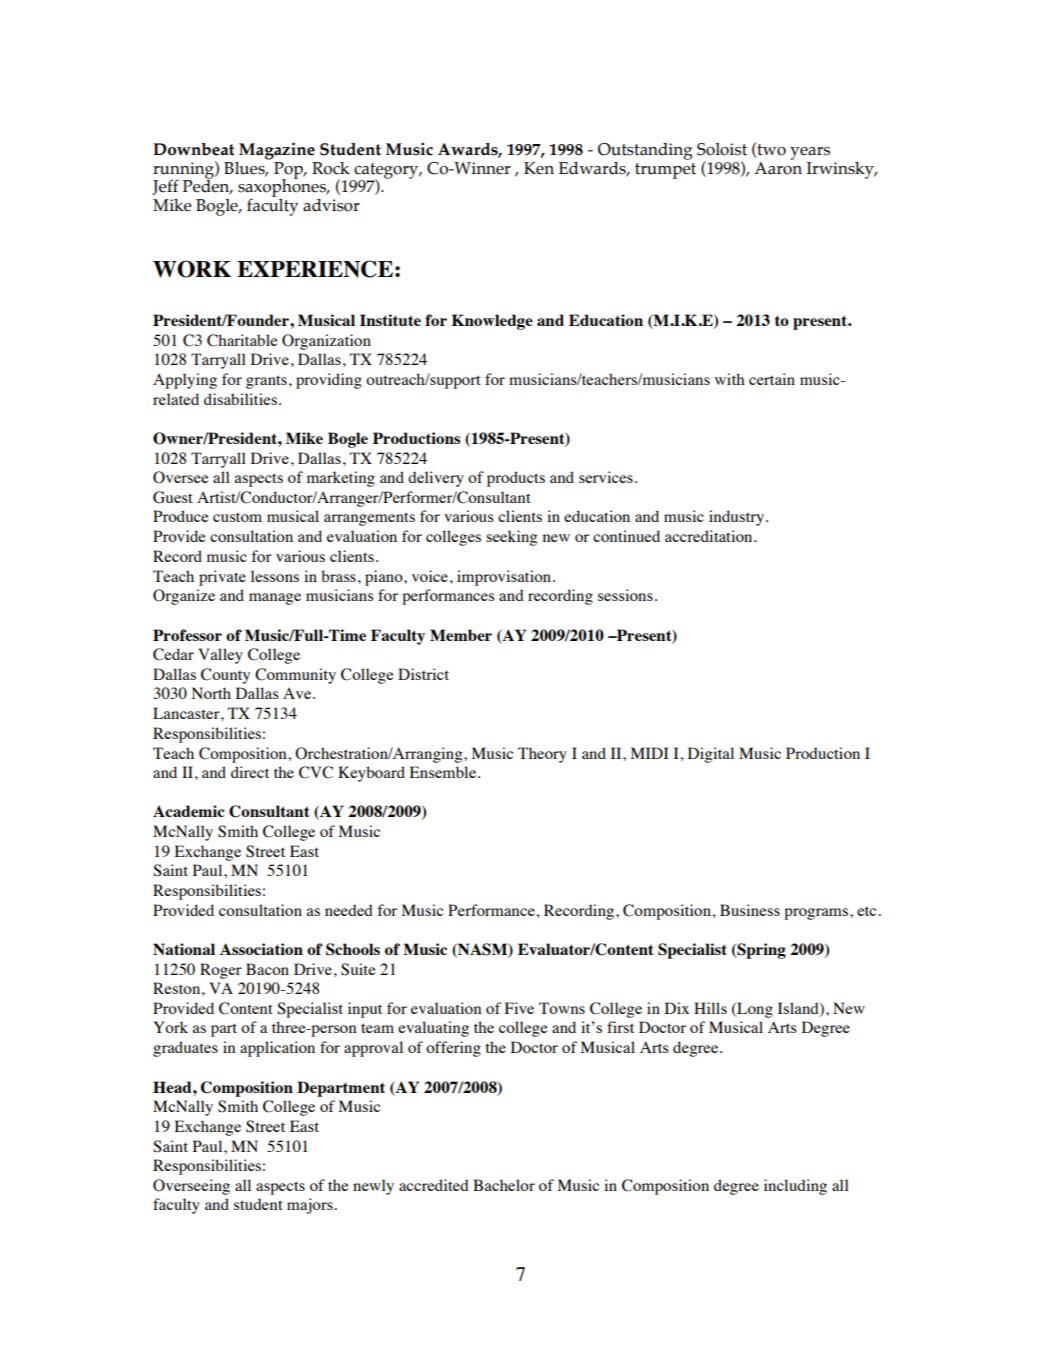 Image resolution: width=1042 pixels, height=1348 pixels. I want to click on industry, so click(736, 518).
